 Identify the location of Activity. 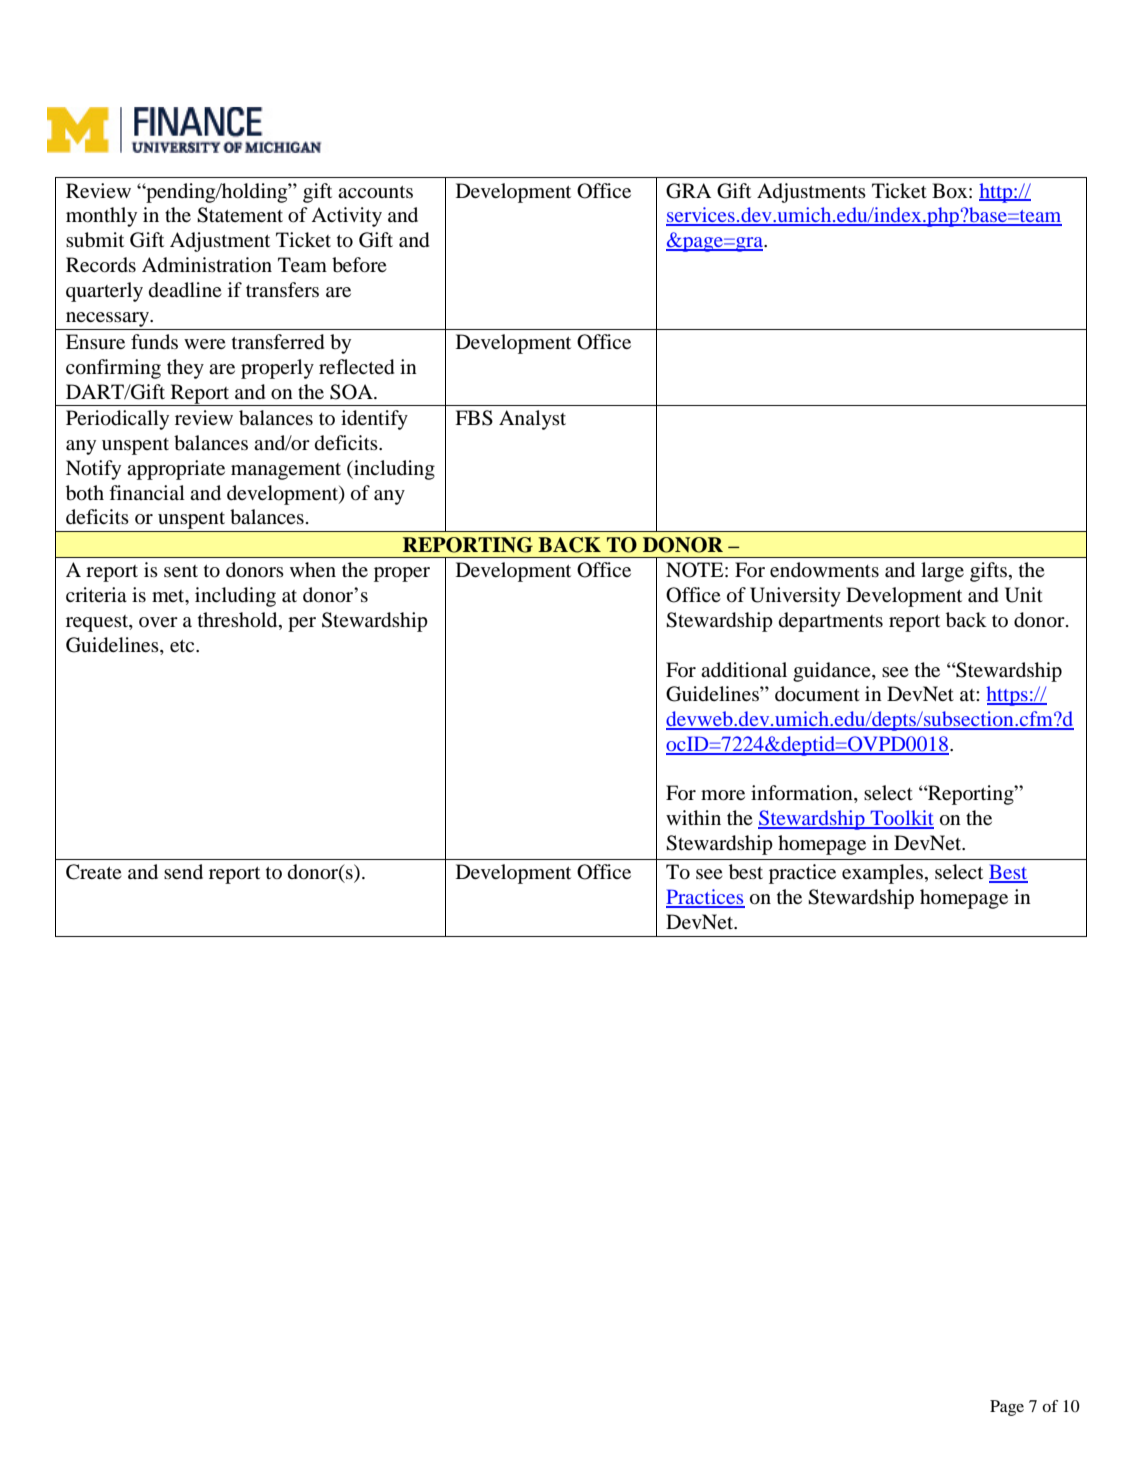
(346, 217).
